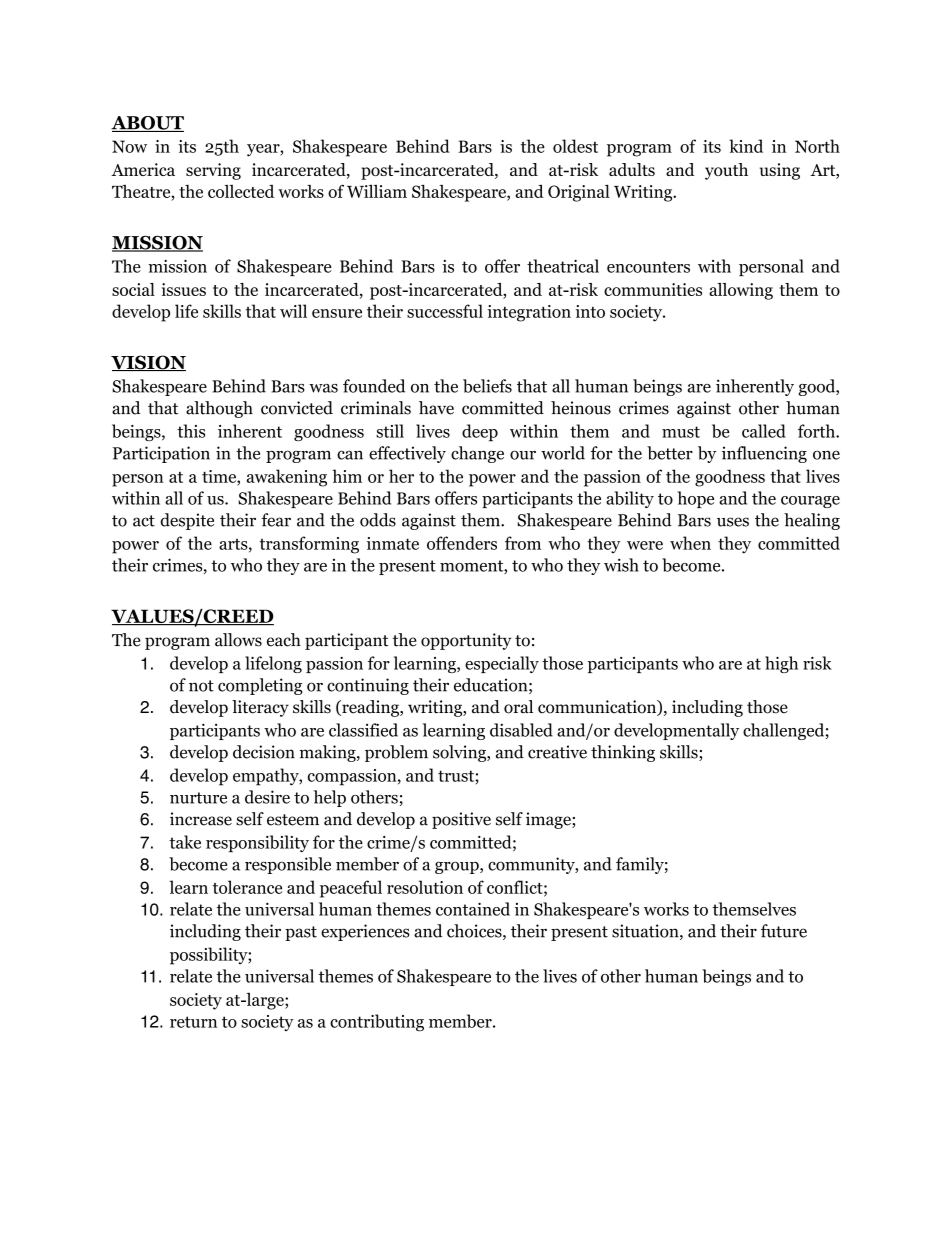 The height and width of the screenshot is (1233, 952). What do you see at coordinates (213, 171) in the screenshot?
I see `serving` at bounding box center [213, 171].
